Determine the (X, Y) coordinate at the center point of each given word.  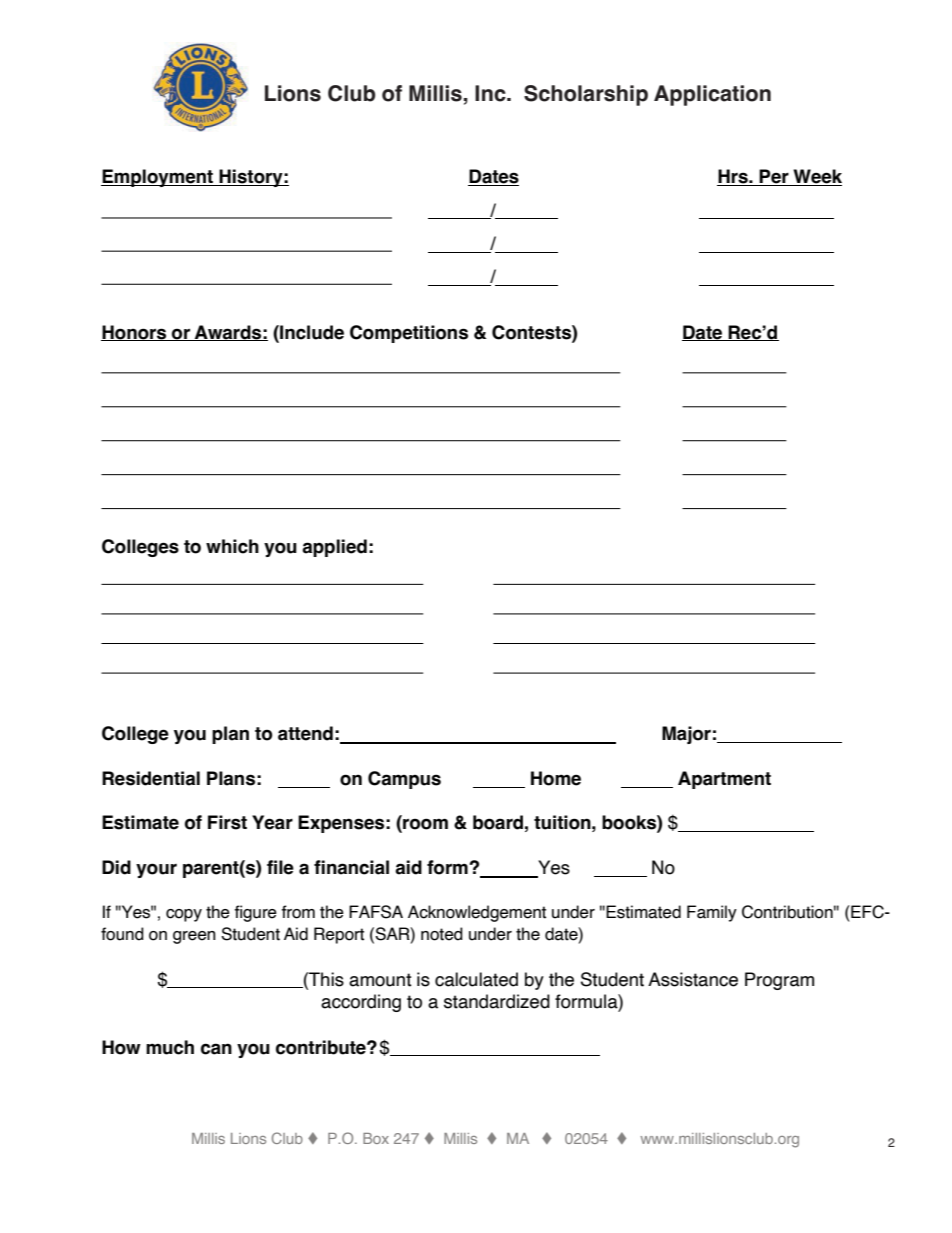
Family (712, 913)
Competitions (409, 334)
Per (774, 177)
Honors (135, 333)
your (156, 870)
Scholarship (586, 95)
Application (712, 95)
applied (334, 548)
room (424, 825)
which (232, 546)
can (216, 1049)
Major (686, 735)
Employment (158, 178)
